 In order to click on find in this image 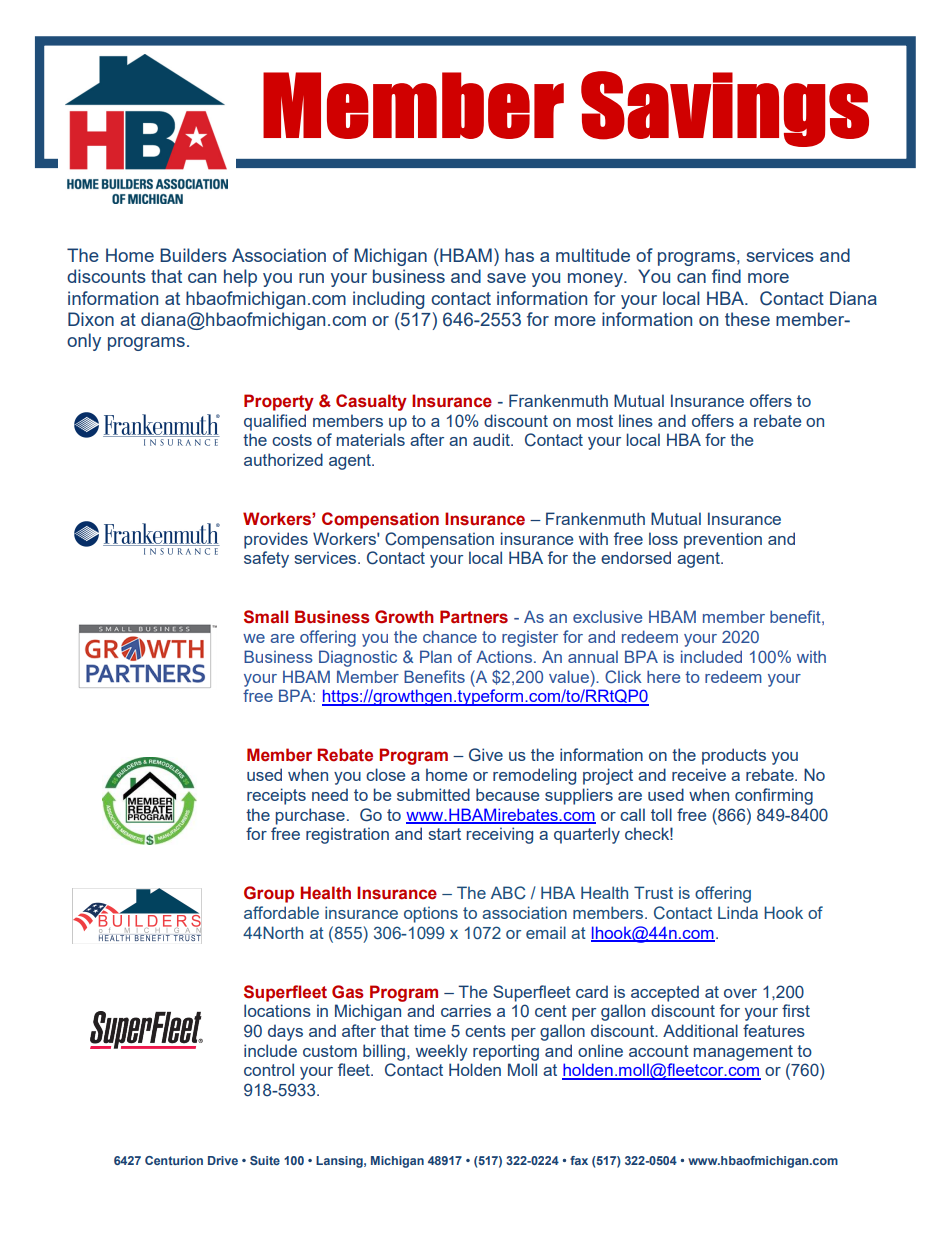, I will do `click(726, 276)`.
